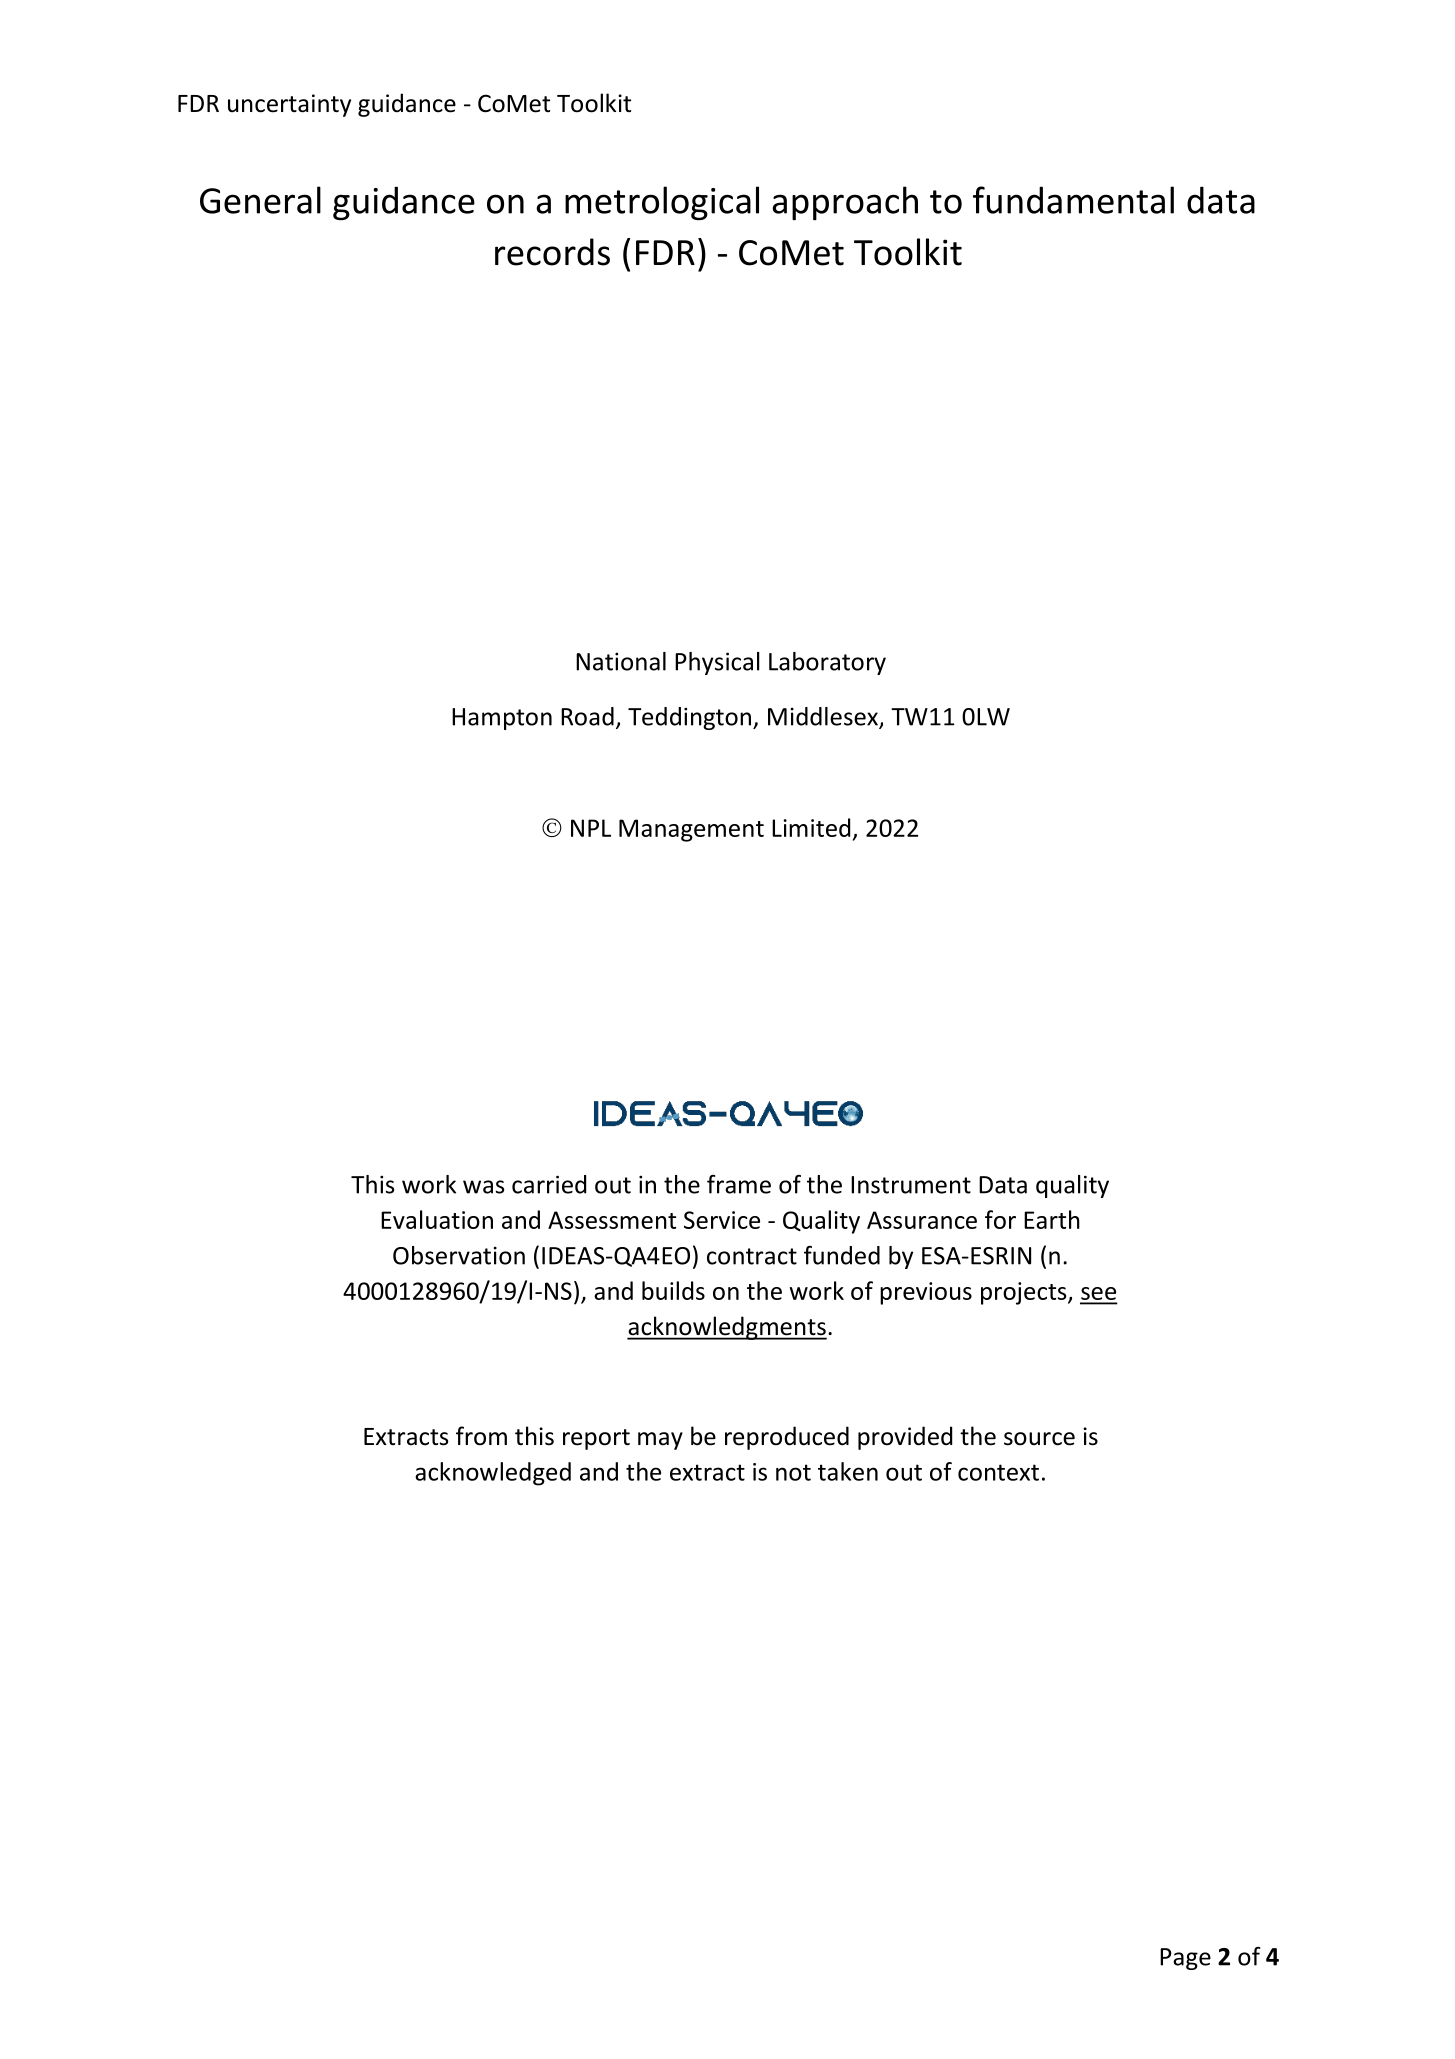  What do you see at coordinates (483, 1187) in the image?
I see `was` at bounding box center [483, 1187].
